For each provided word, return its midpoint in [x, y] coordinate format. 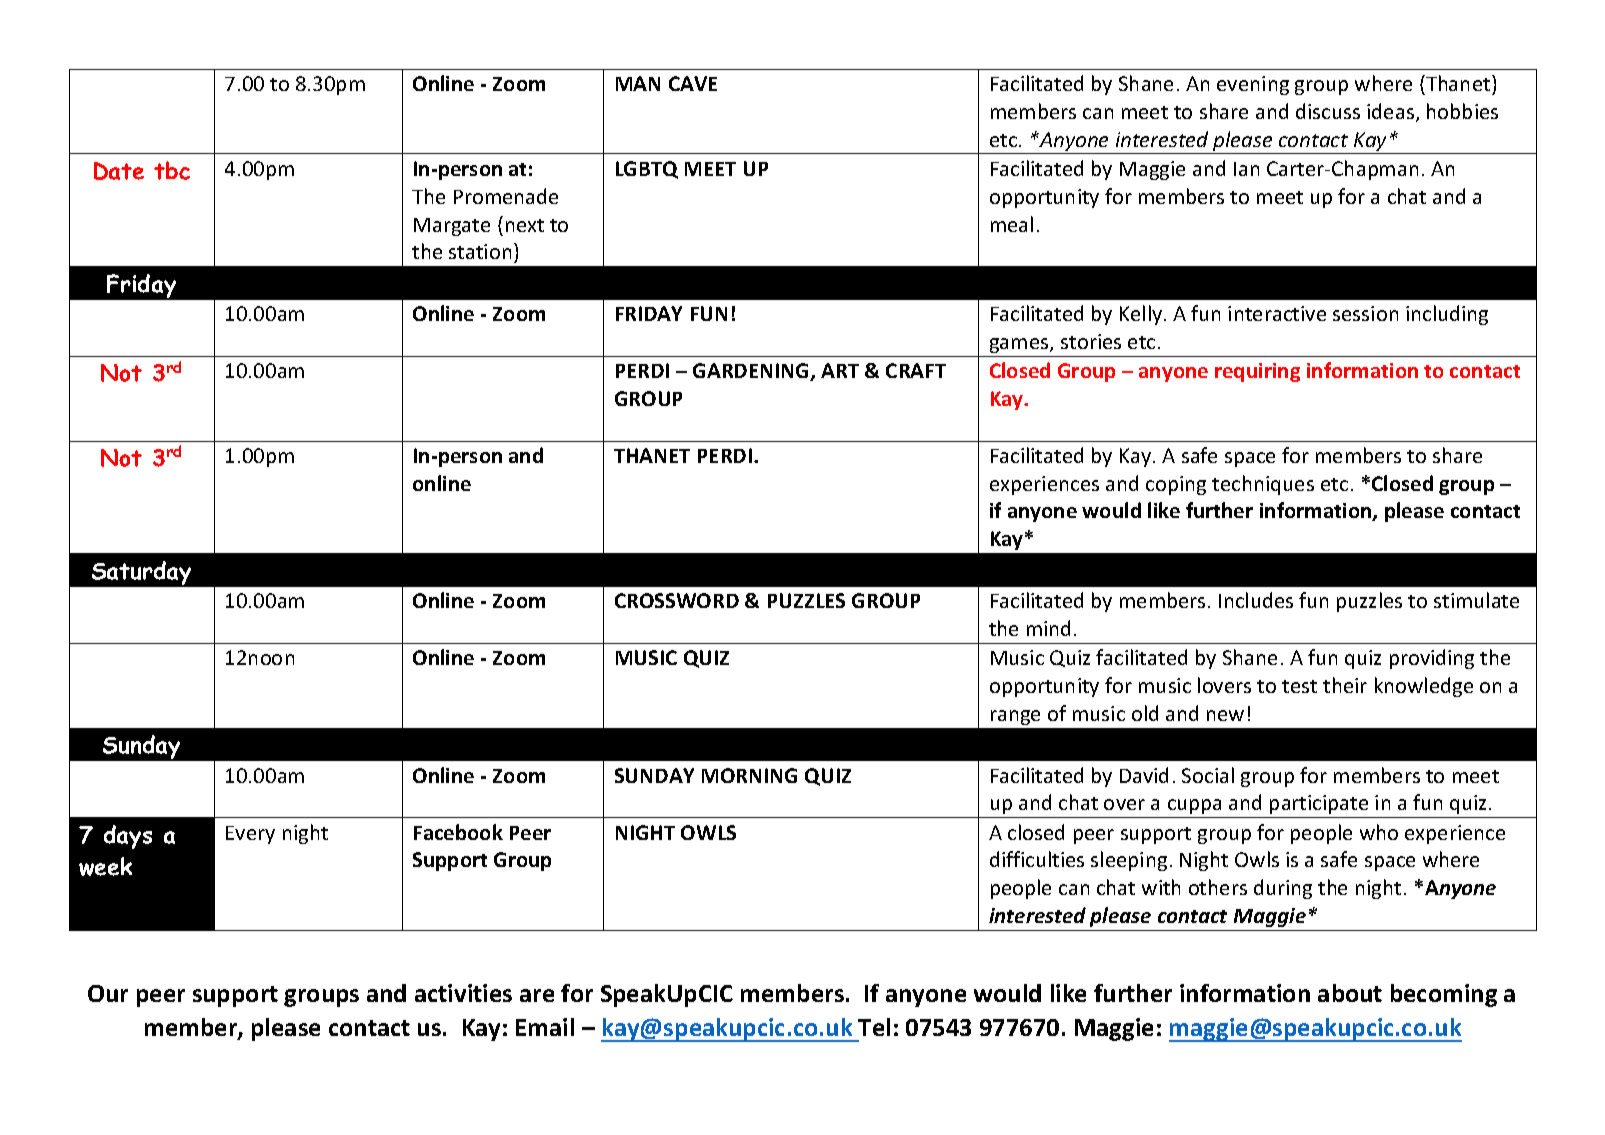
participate [1319, 804]
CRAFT [916, 370]
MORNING [749, 775]
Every [250, 835]
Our [108, 993]
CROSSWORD [677, 600]
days [128, 837]
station [480, 251]
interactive [1277, 313]
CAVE [693, 83]
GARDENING [752, 372]
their [1345, 685]
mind [1048, 628]
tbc [172, 170]
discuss [1328, 111]
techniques [1263, 485]
